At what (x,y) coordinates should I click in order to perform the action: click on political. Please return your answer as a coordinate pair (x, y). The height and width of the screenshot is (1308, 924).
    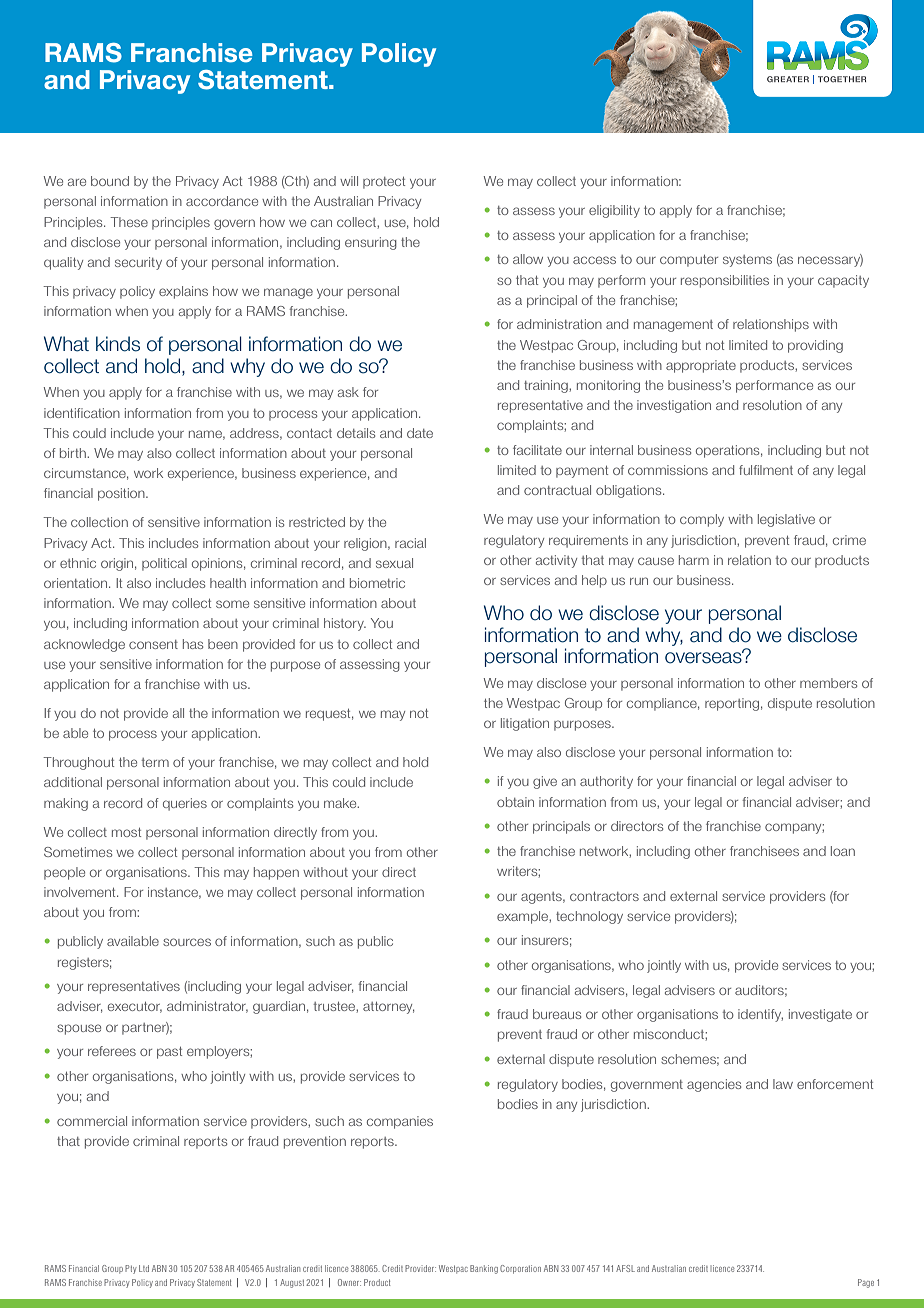
    Looking at the image, I should click on (164, 564).
